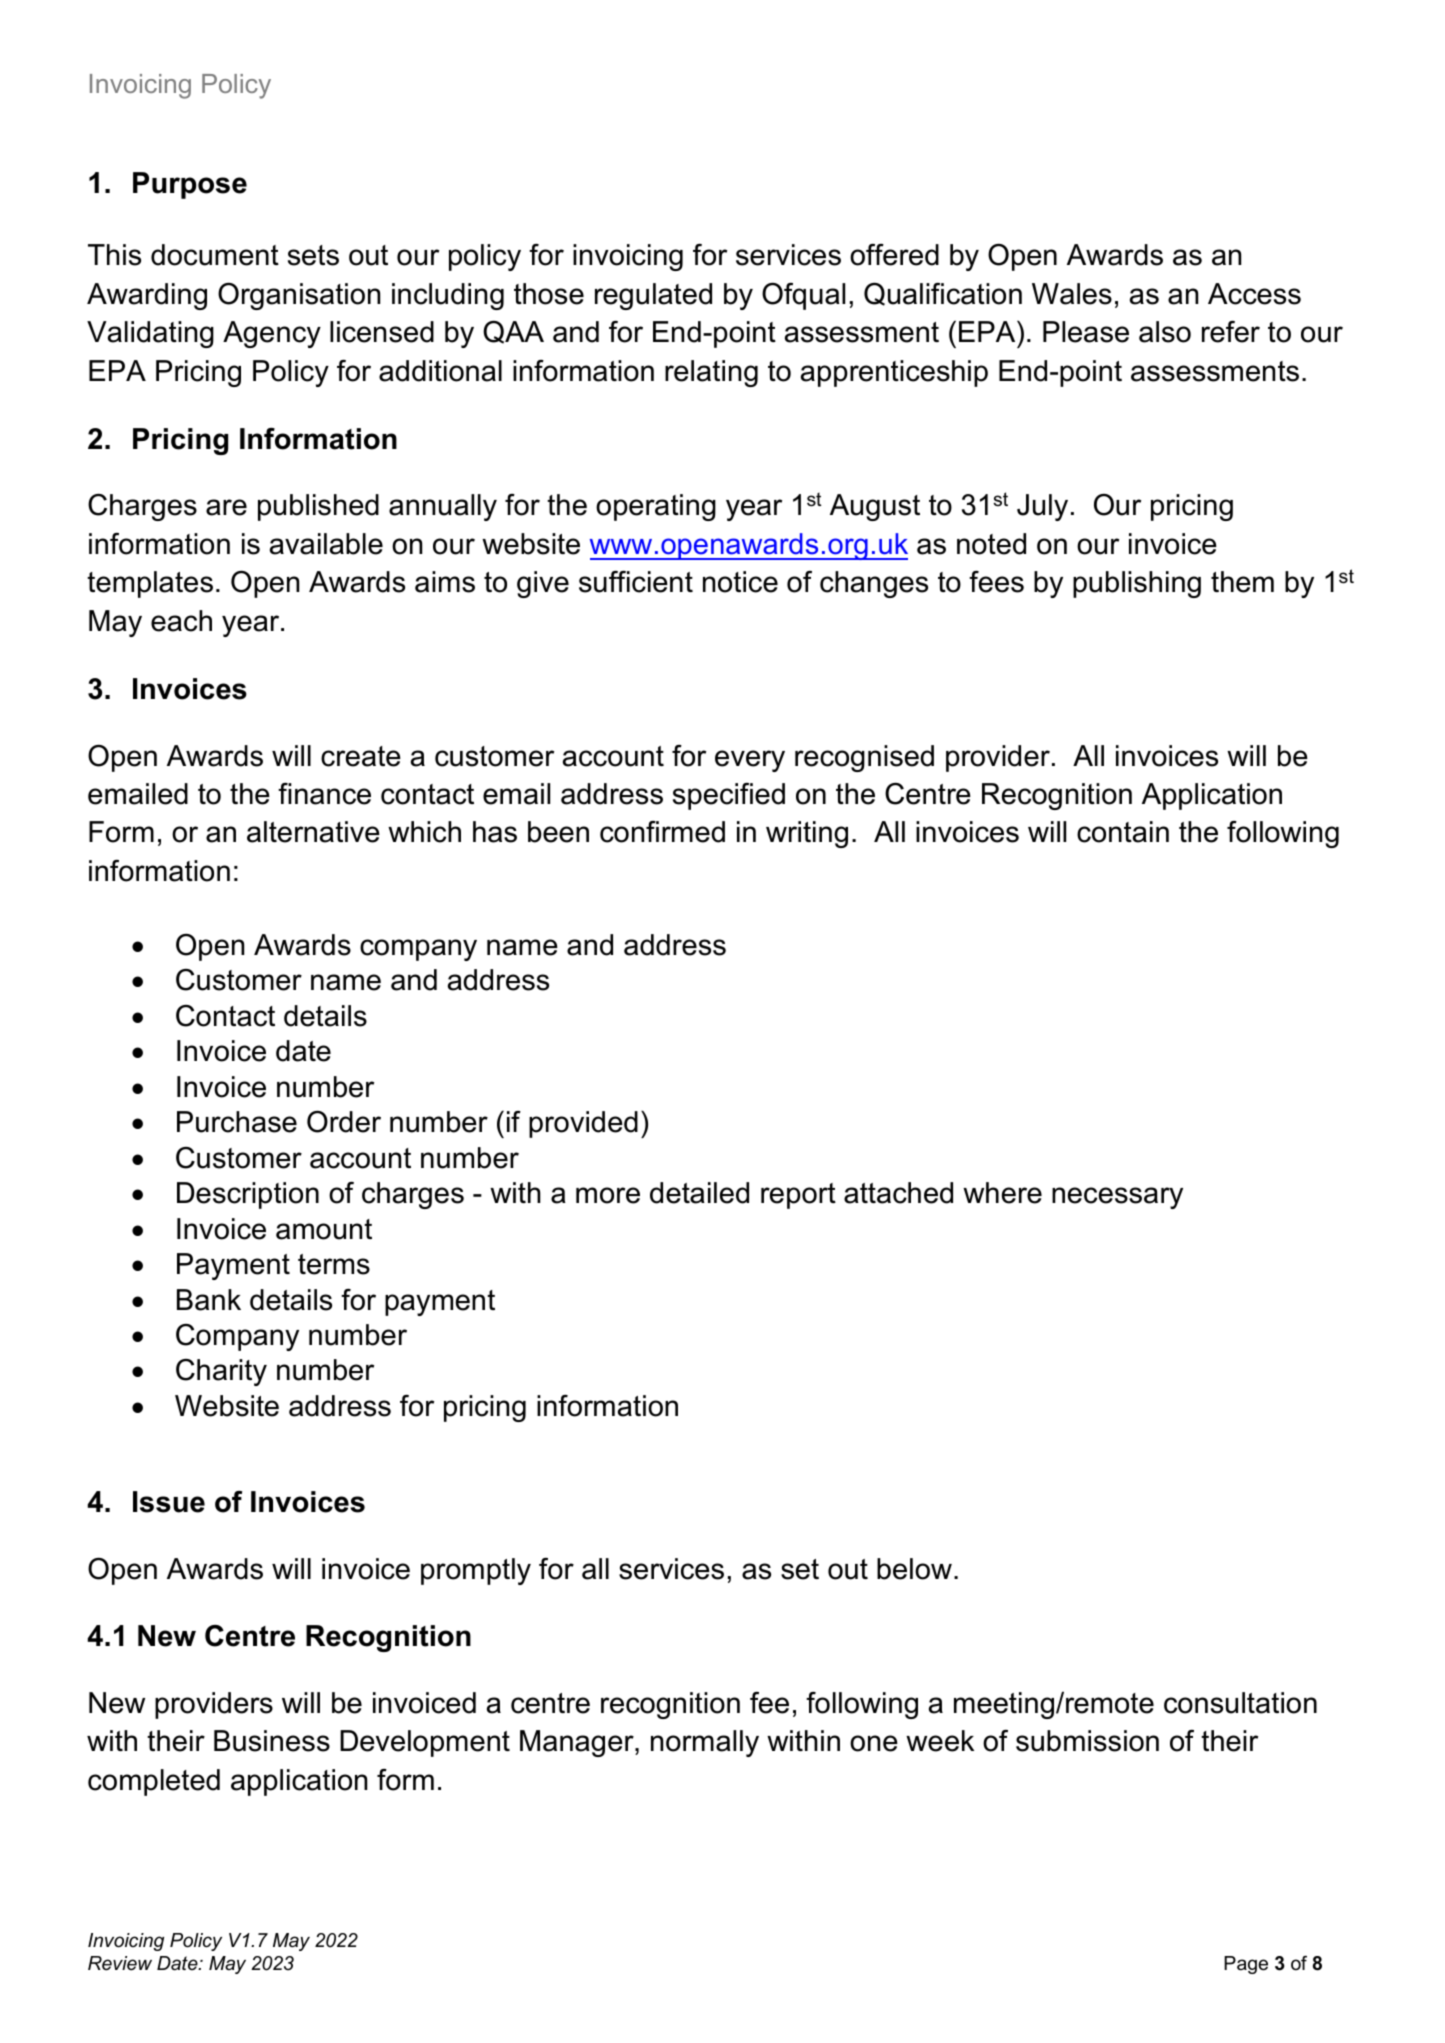 The image size is (1445, 2043). Describe the element at coordinates (169, 1502) in the screenshot. I see `Issue` at that location.
